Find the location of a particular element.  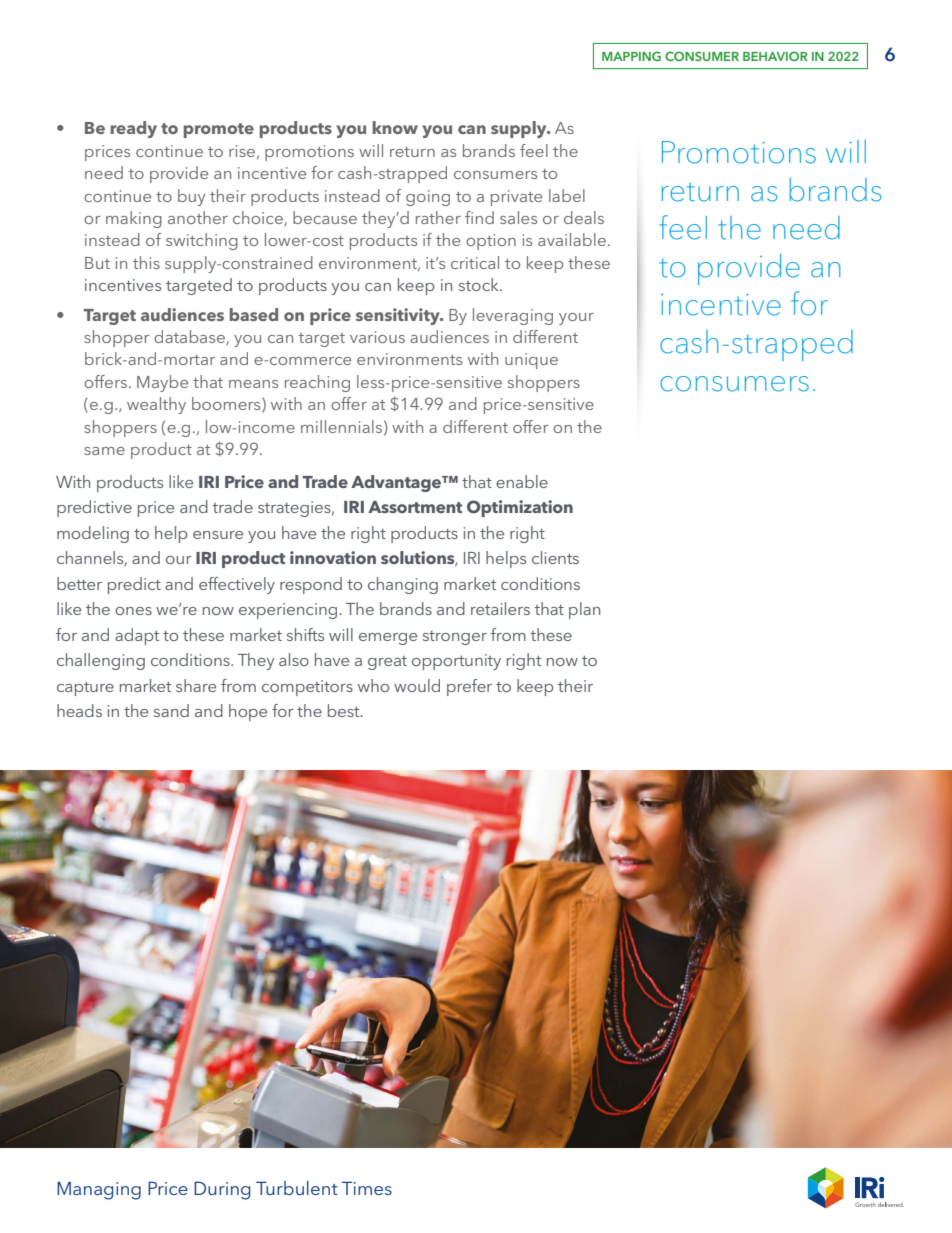

enable is located at coordinates (522, 481).
